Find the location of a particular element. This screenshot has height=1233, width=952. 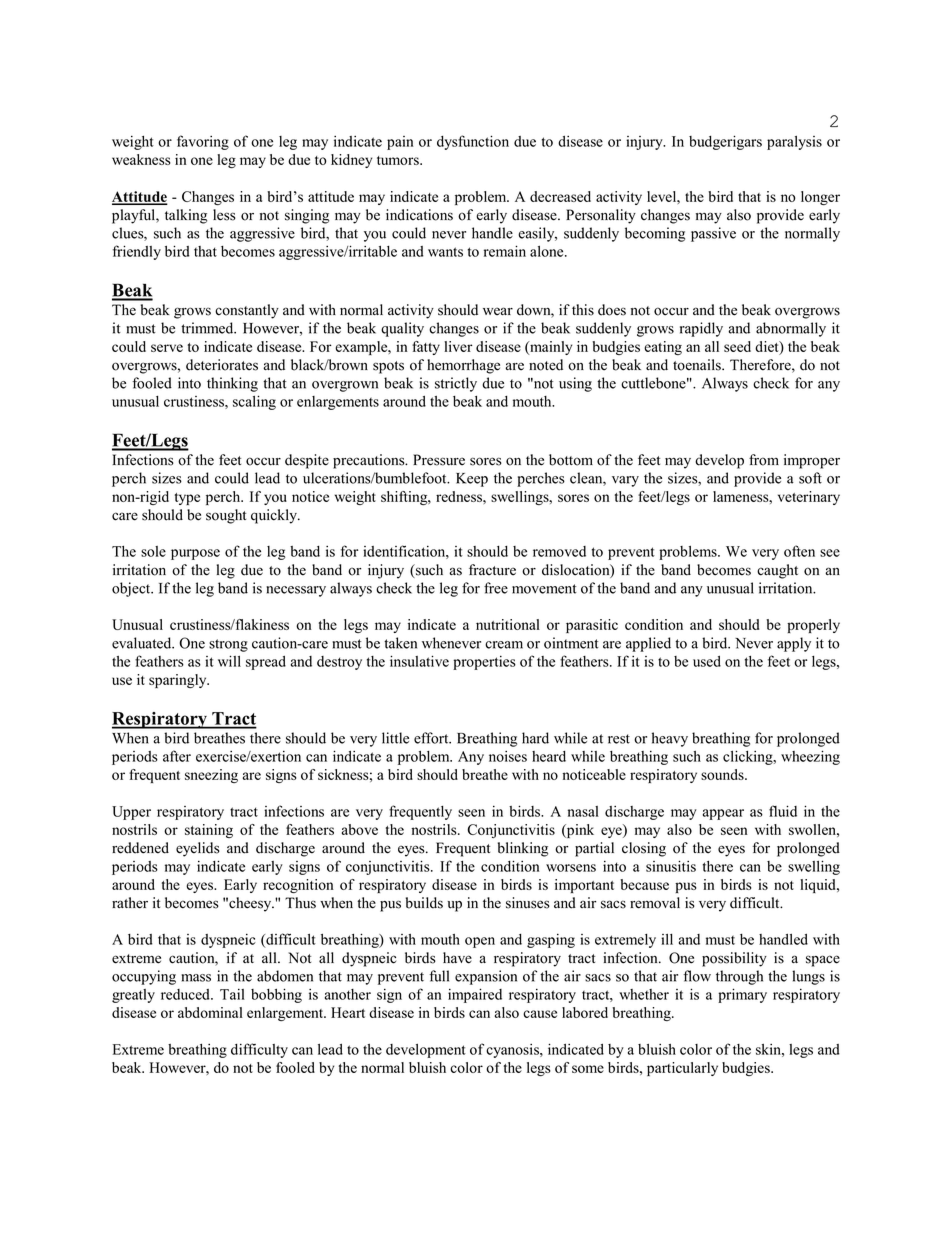

type is located at coordinates (187, 499).
